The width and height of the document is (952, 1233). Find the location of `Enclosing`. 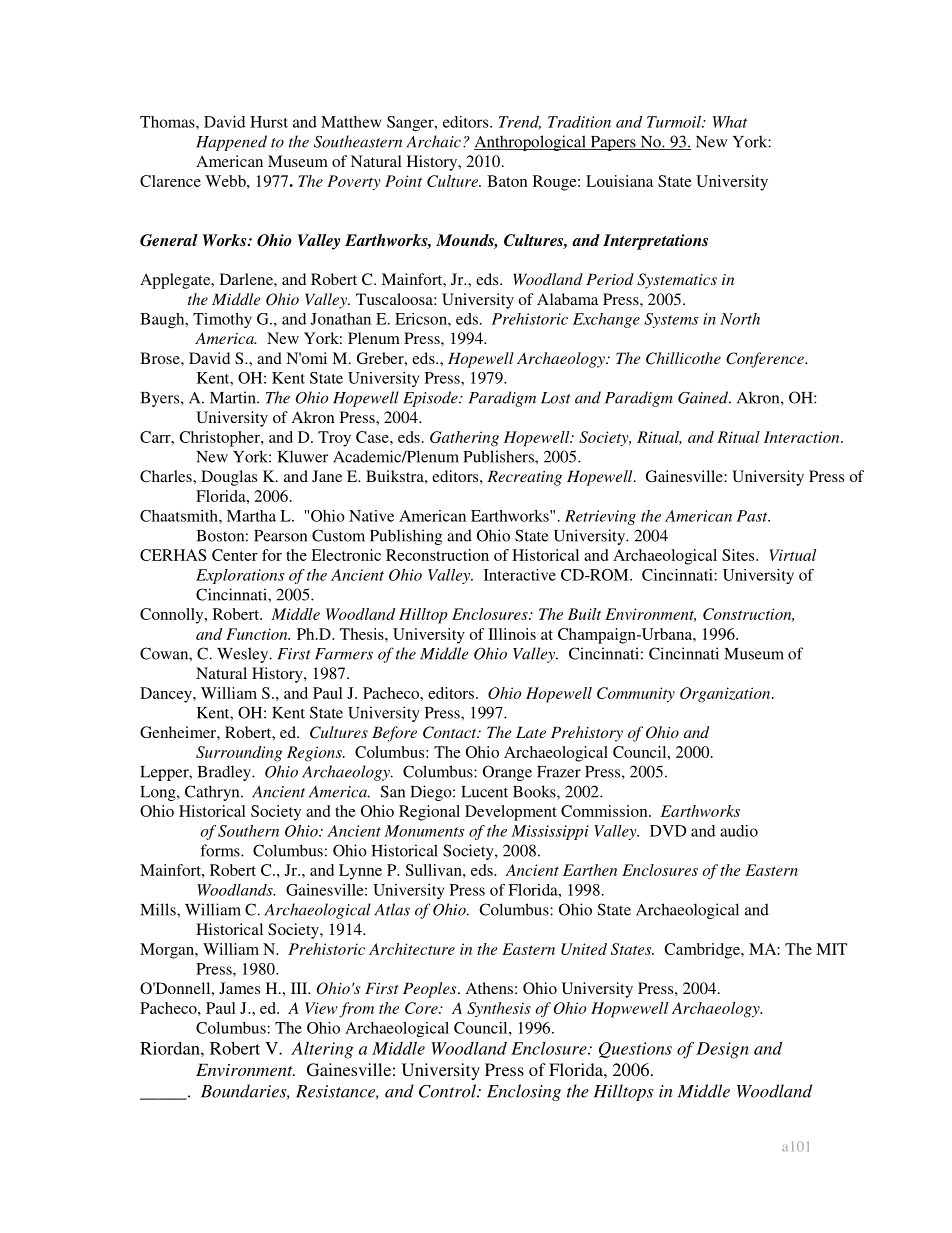

Enclosing is located at coordinates (524, 1092).
